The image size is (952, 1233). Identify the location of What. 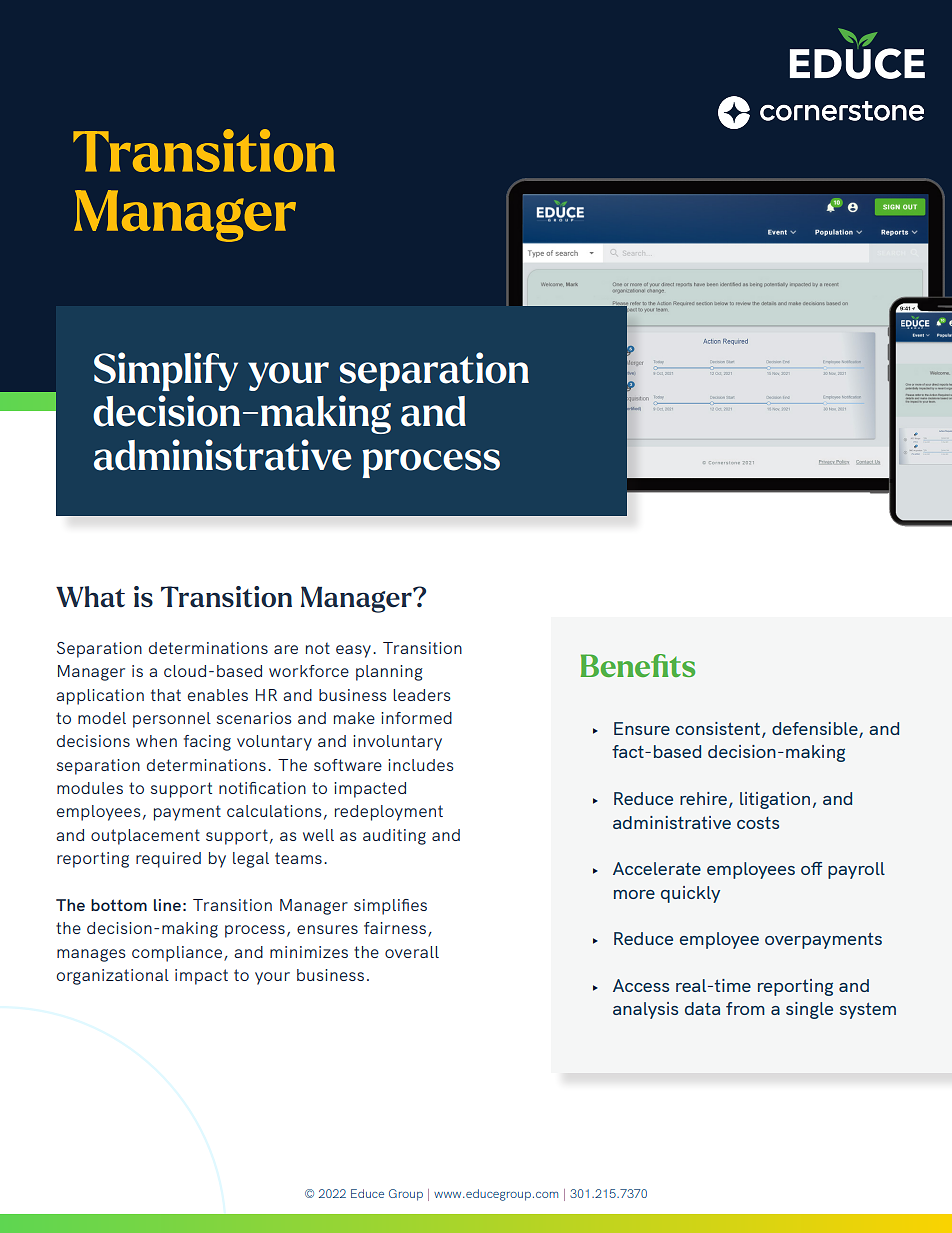
(90, 596).
